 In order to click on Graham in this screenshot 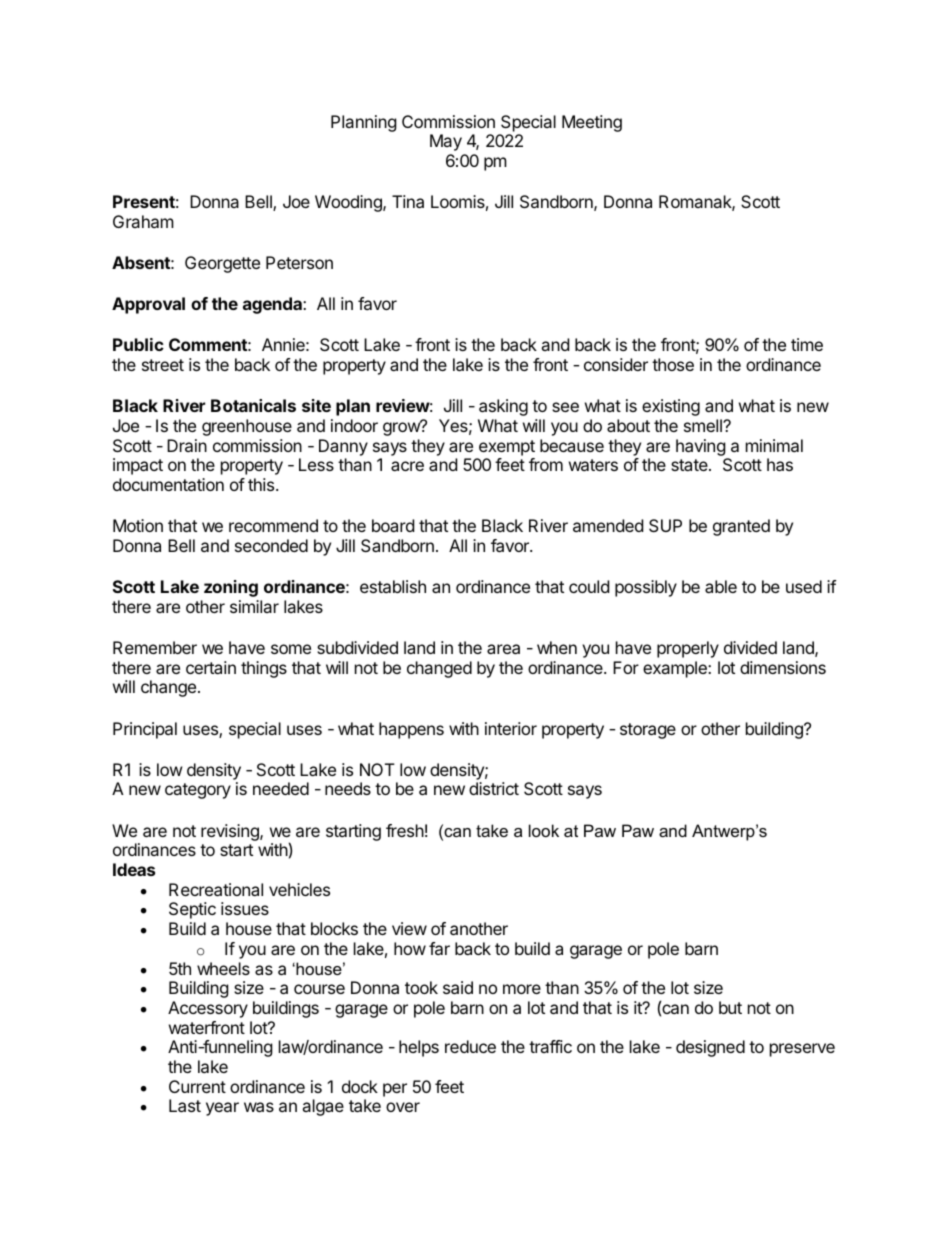, I will do `click(143, 221)`.
